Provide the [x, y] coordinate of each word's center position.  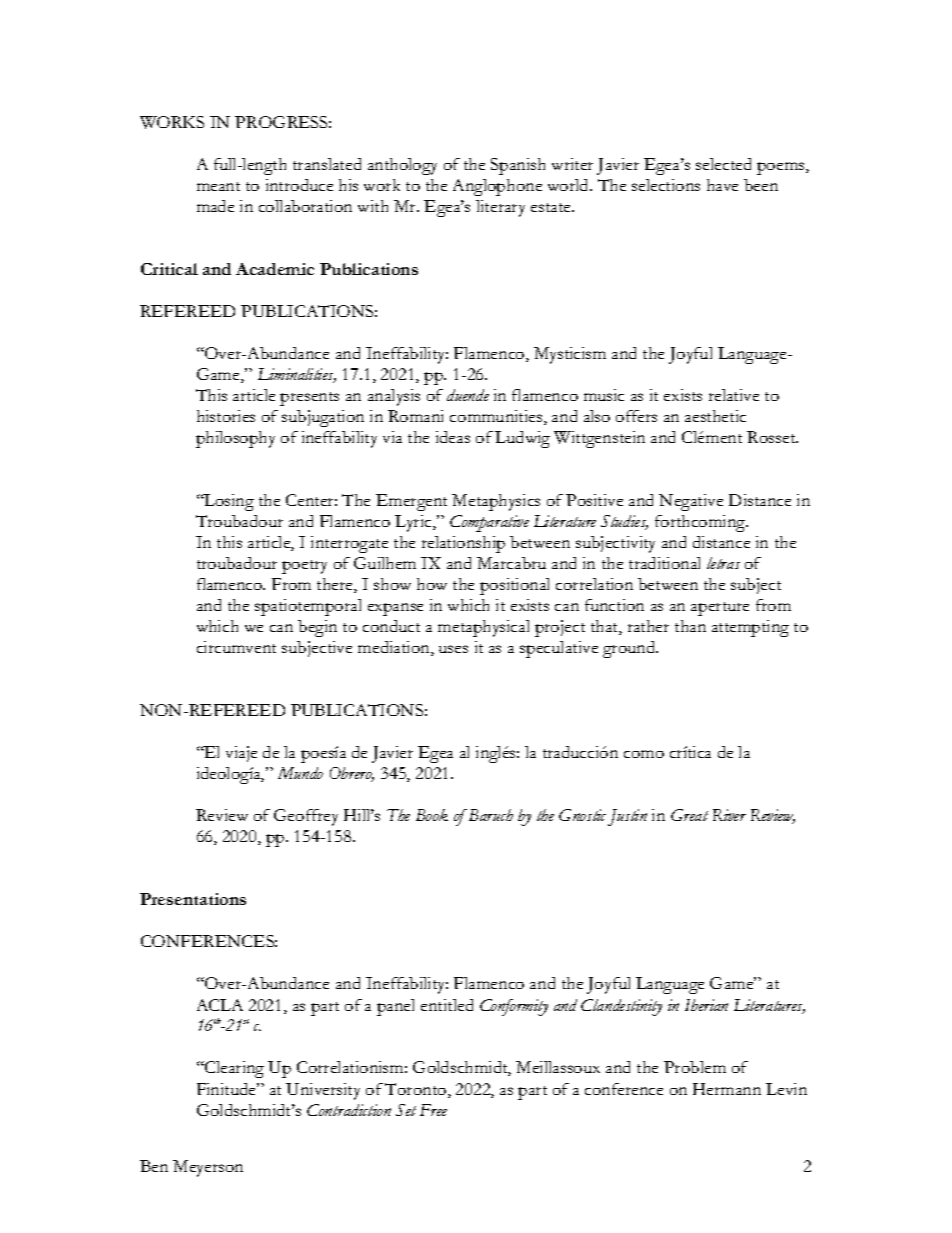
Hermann [727, 1089]
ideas [453, 437]
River [729, 815]
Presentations [193, 899]
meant [218, 186]
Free [433, 1110]
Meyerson [208, 1168]
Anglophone [497, 187]
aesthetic [715, 416]
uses [453, 649]
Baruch [489, 815]
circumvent [236, 647]
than [690, 626]
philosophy [235, 439]
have [722, 185]
